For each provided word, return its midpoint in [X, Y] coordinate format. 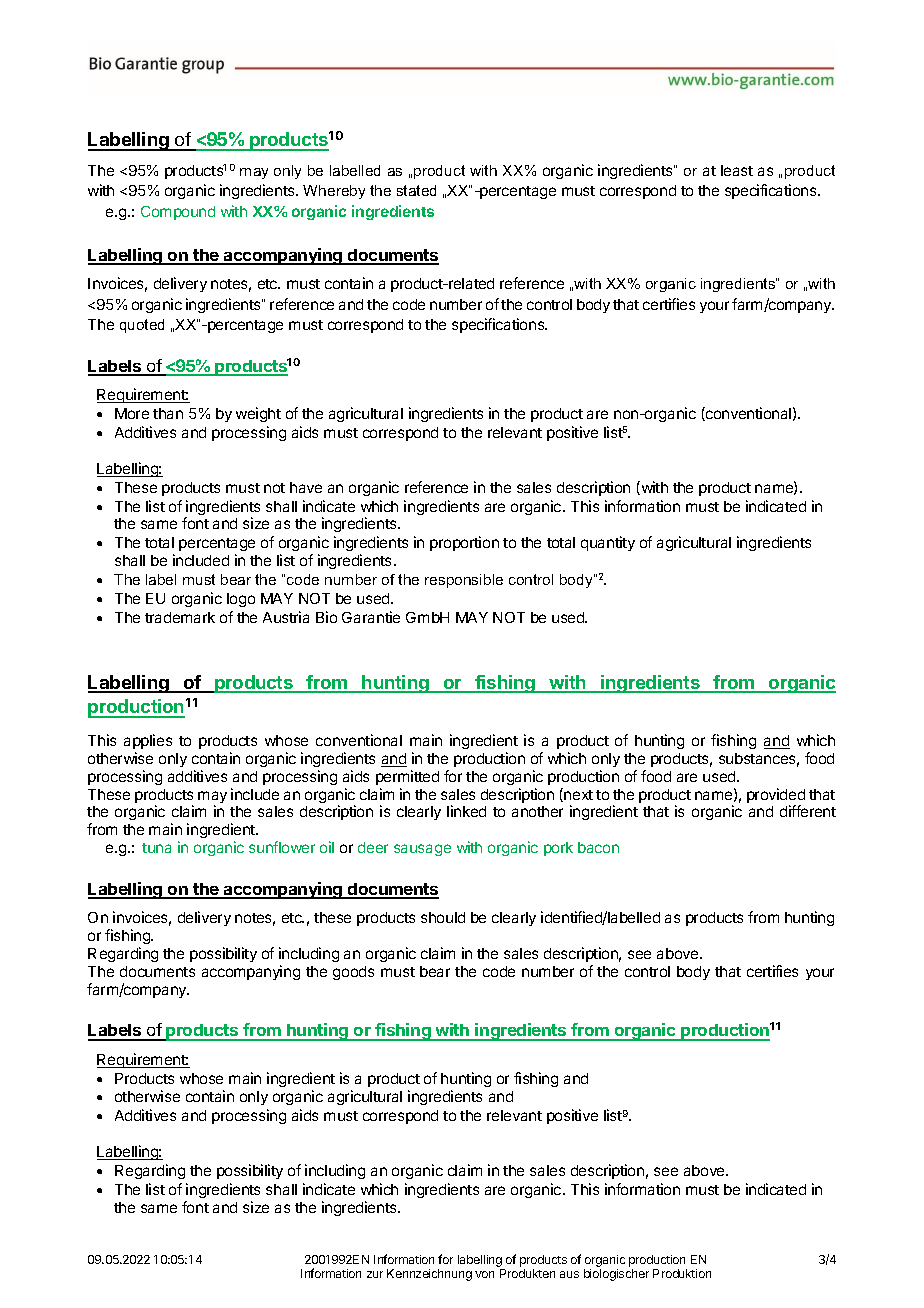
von [484, 1274]
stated [416, 190]
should [443, 917]
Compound [178, 213]
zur [375, 1274]
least [737, 170]
